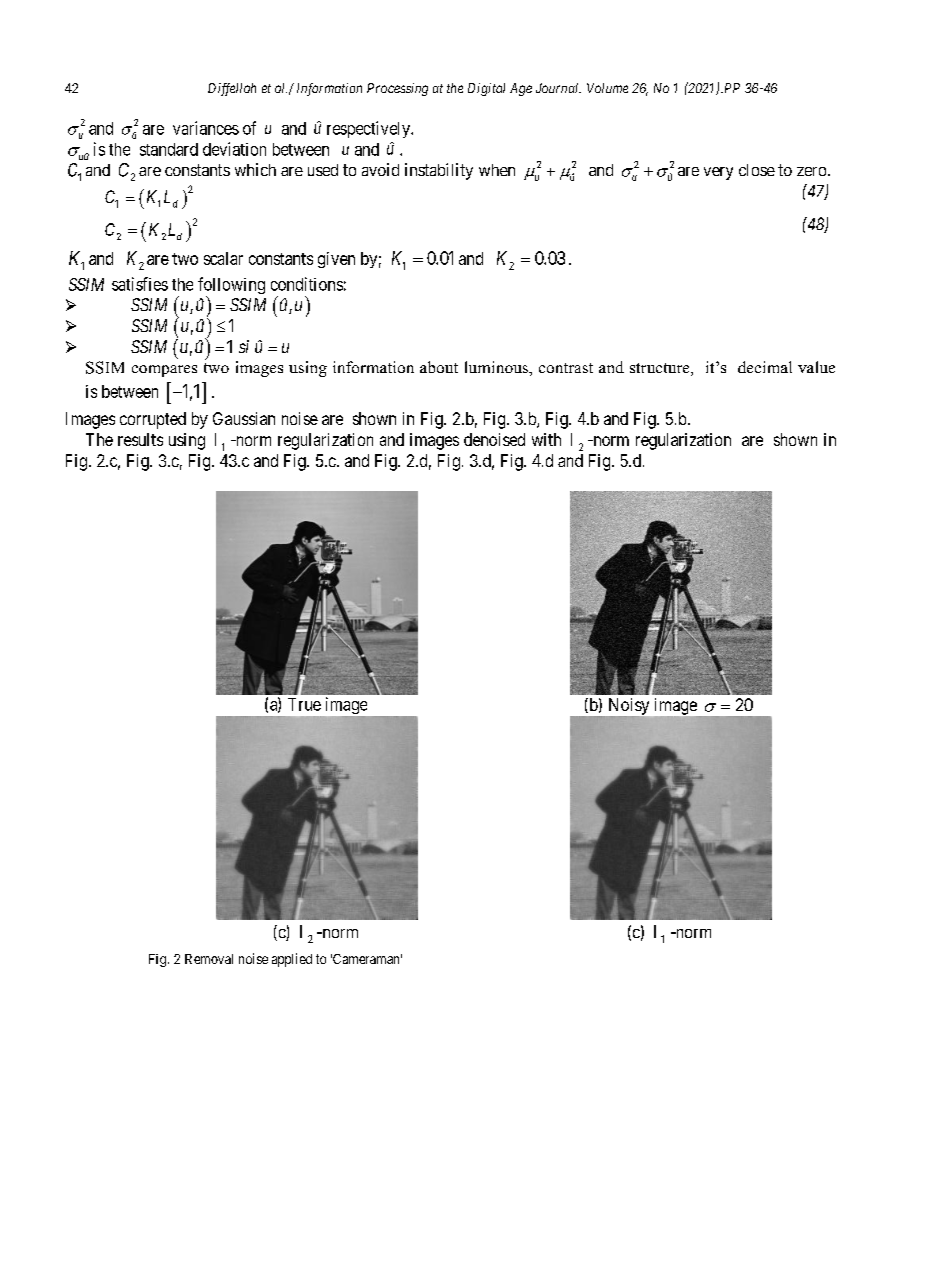 This page has height=1288, width=941. I want to click on Digital, so click(486, 89).
